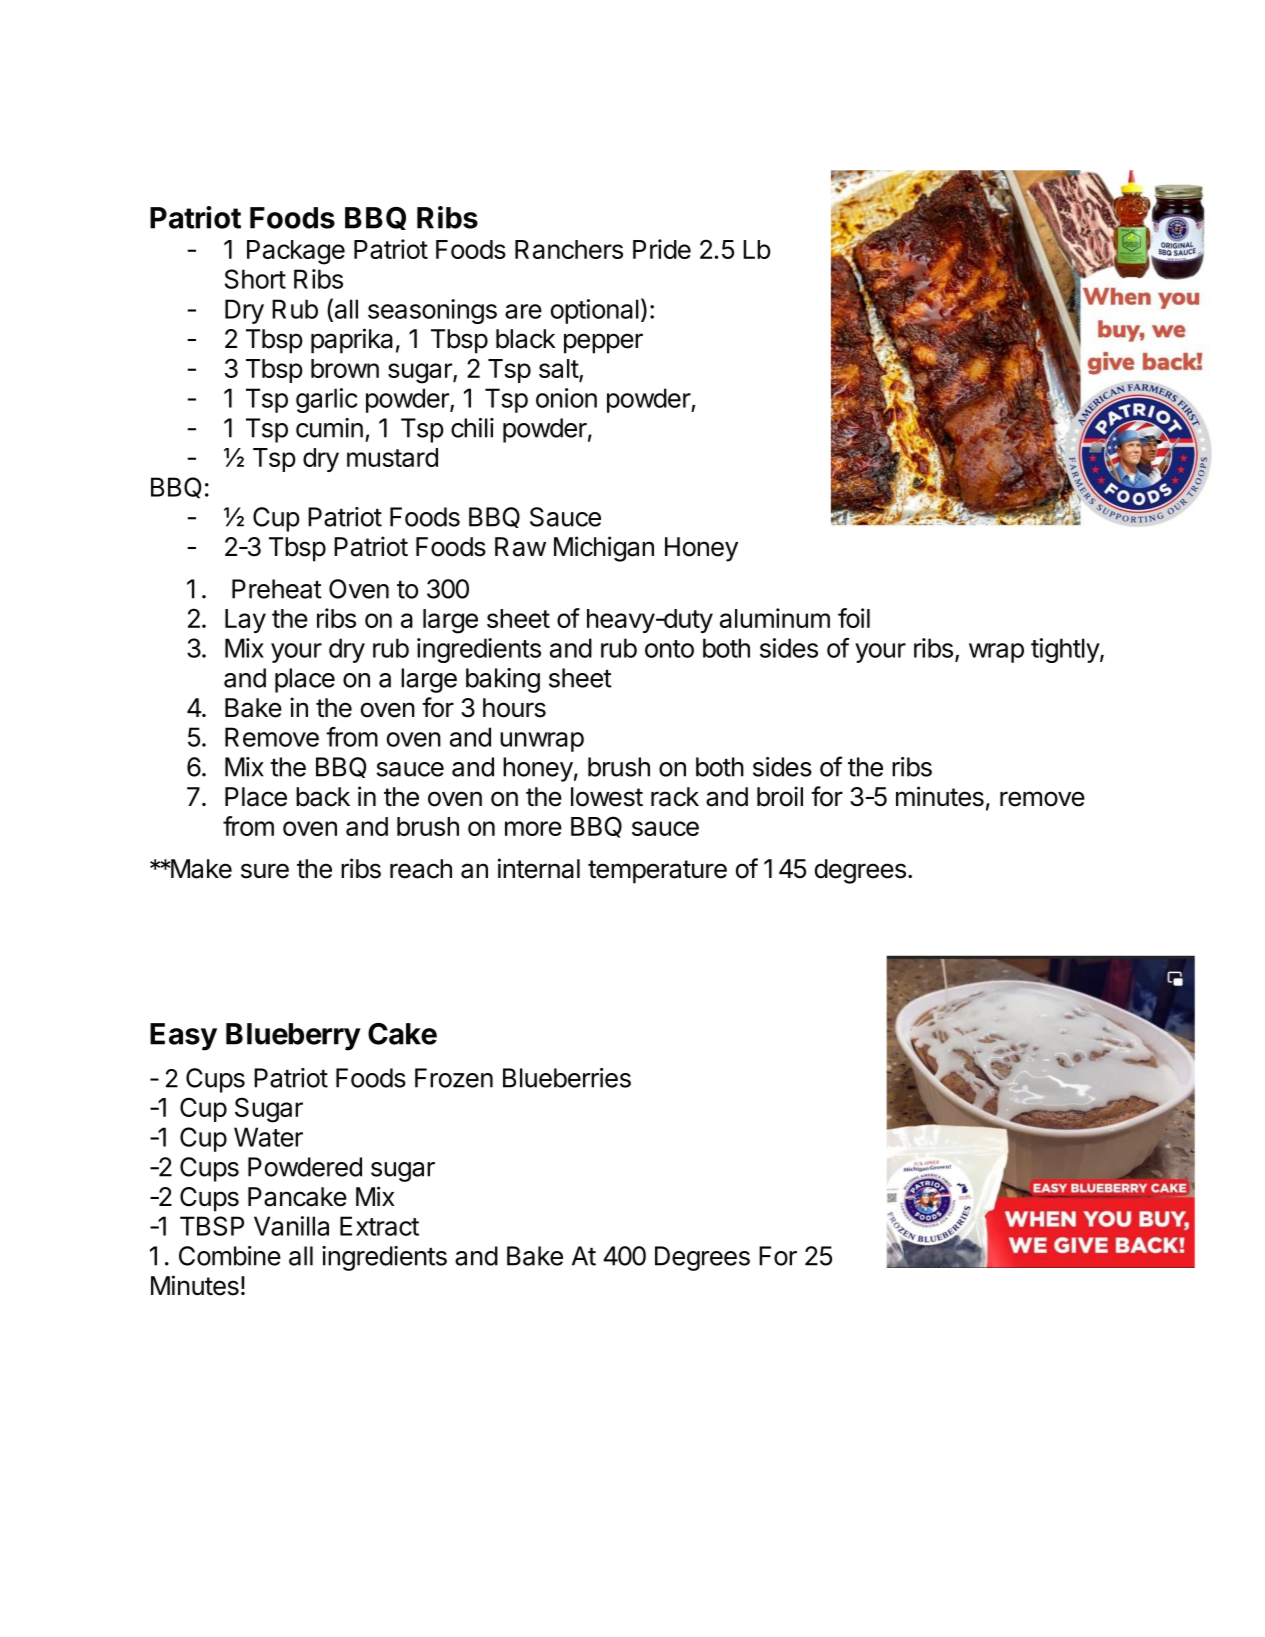 The height and width of the screenshot is (1637, 1265). Describe the element at coordinates (780, 796) in the screenshot. I see `broil` at that location.
